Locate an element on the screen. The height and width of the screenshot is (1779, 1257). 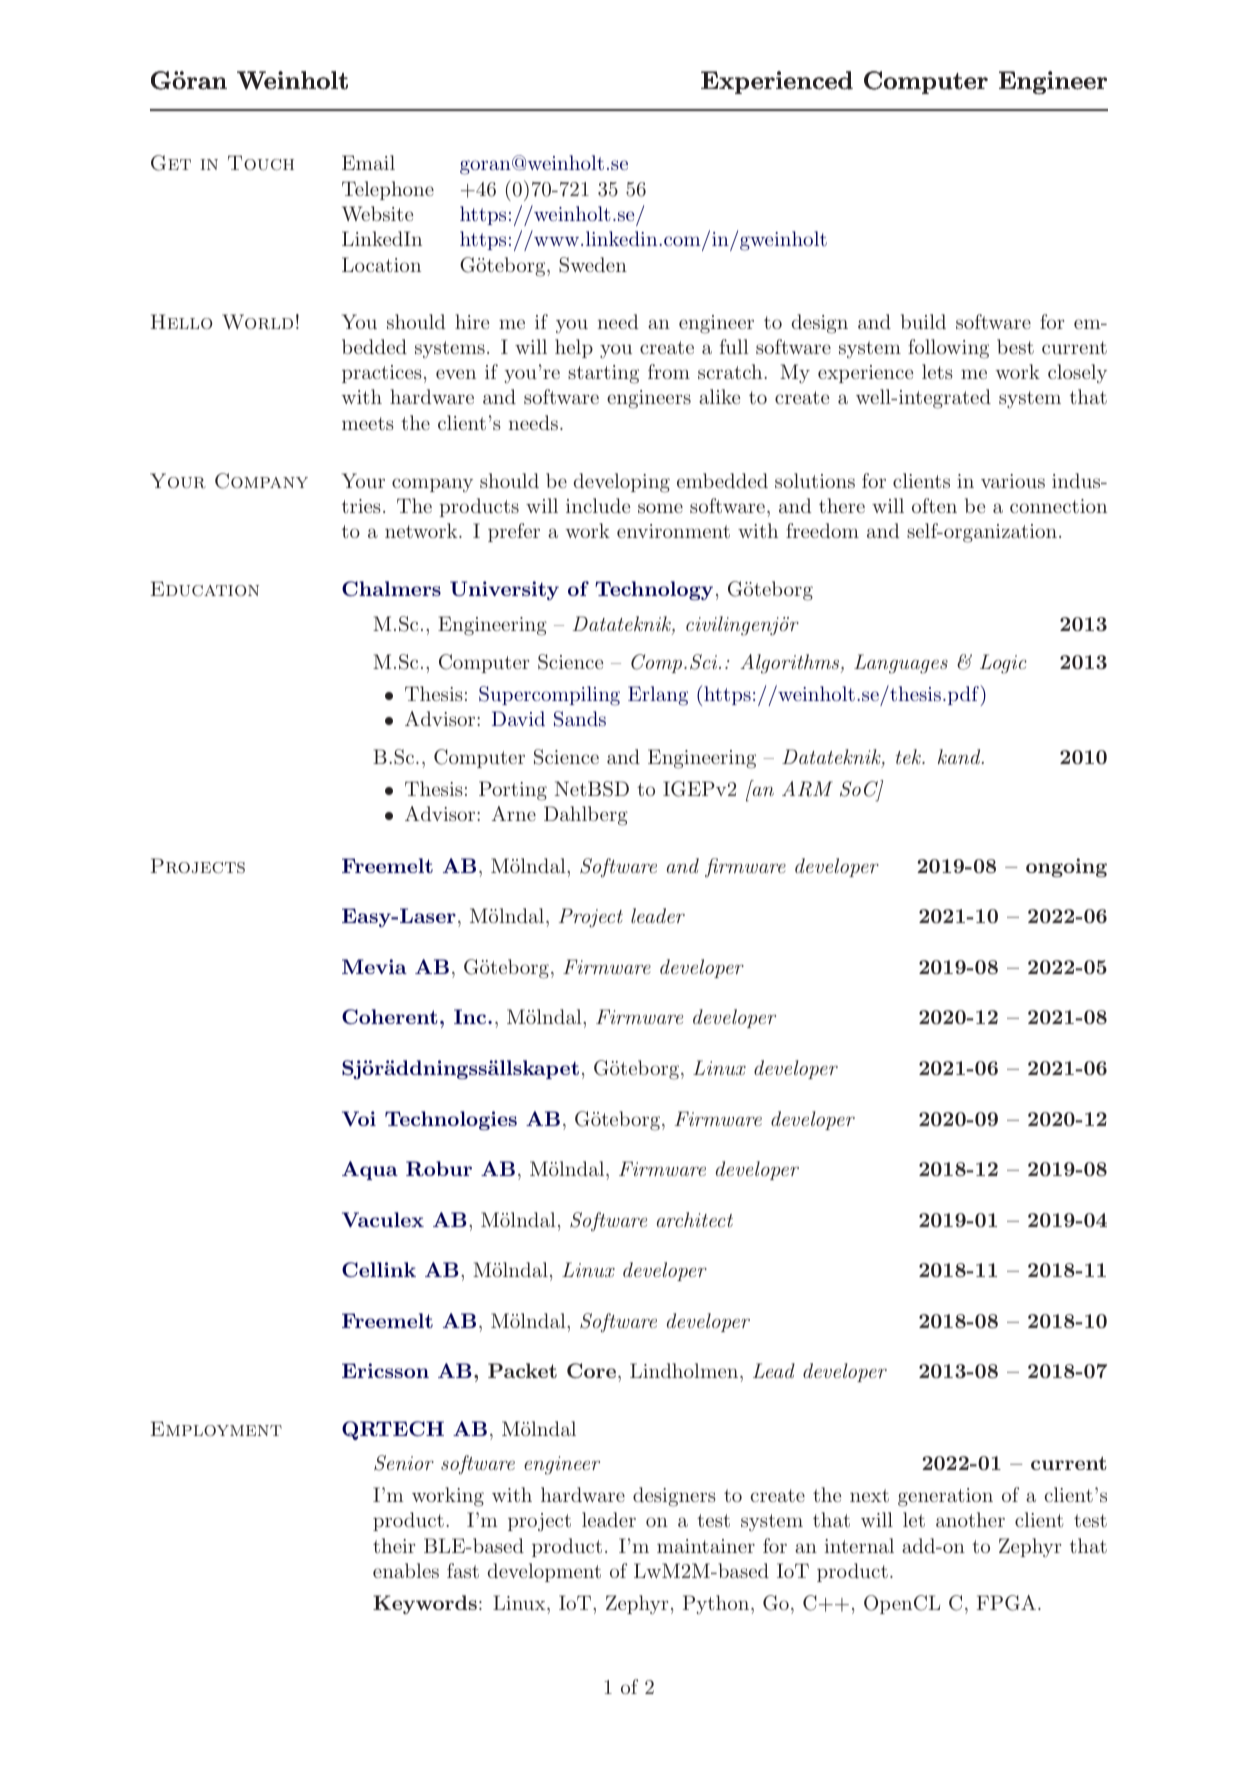
Coherent is located at coordinates (390, 1016).
